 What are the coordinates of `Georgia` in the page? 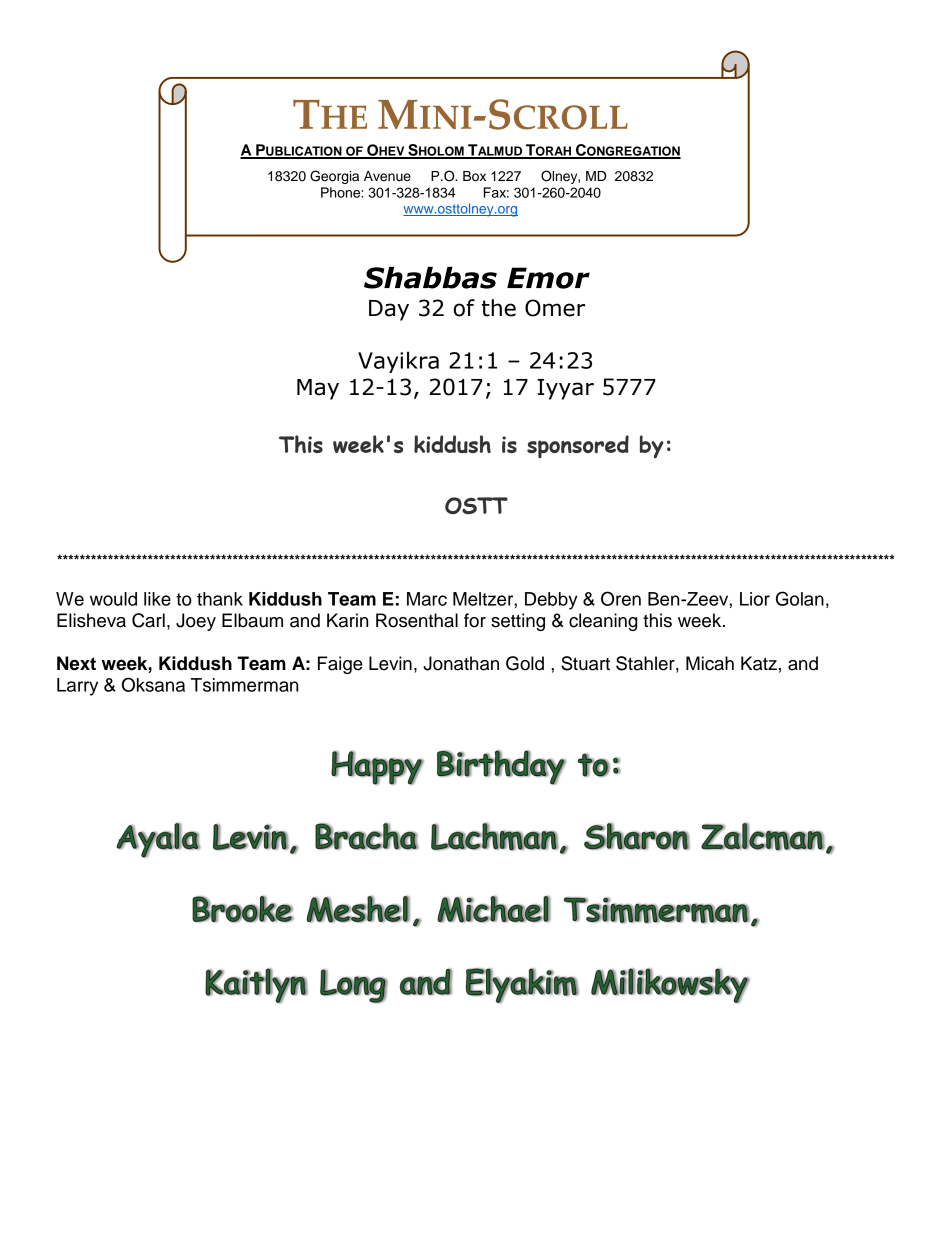 It's located at (334, 177).
